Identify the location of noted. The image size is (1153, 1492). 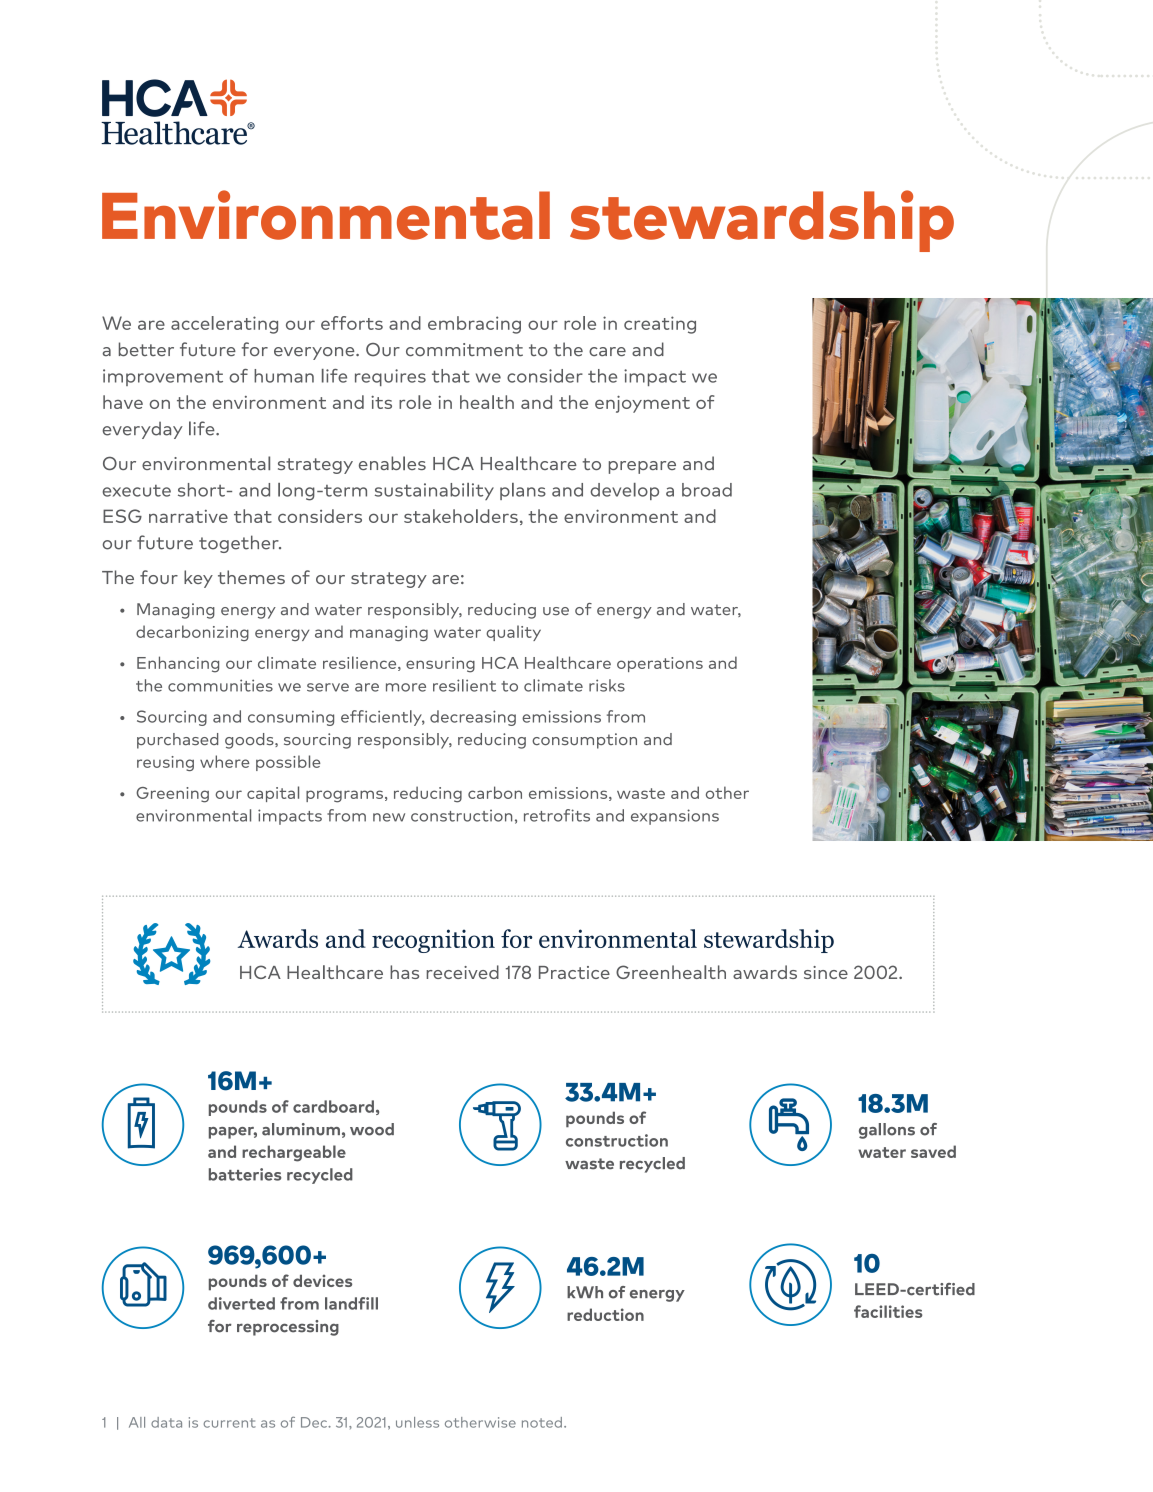
(542, 1422).
